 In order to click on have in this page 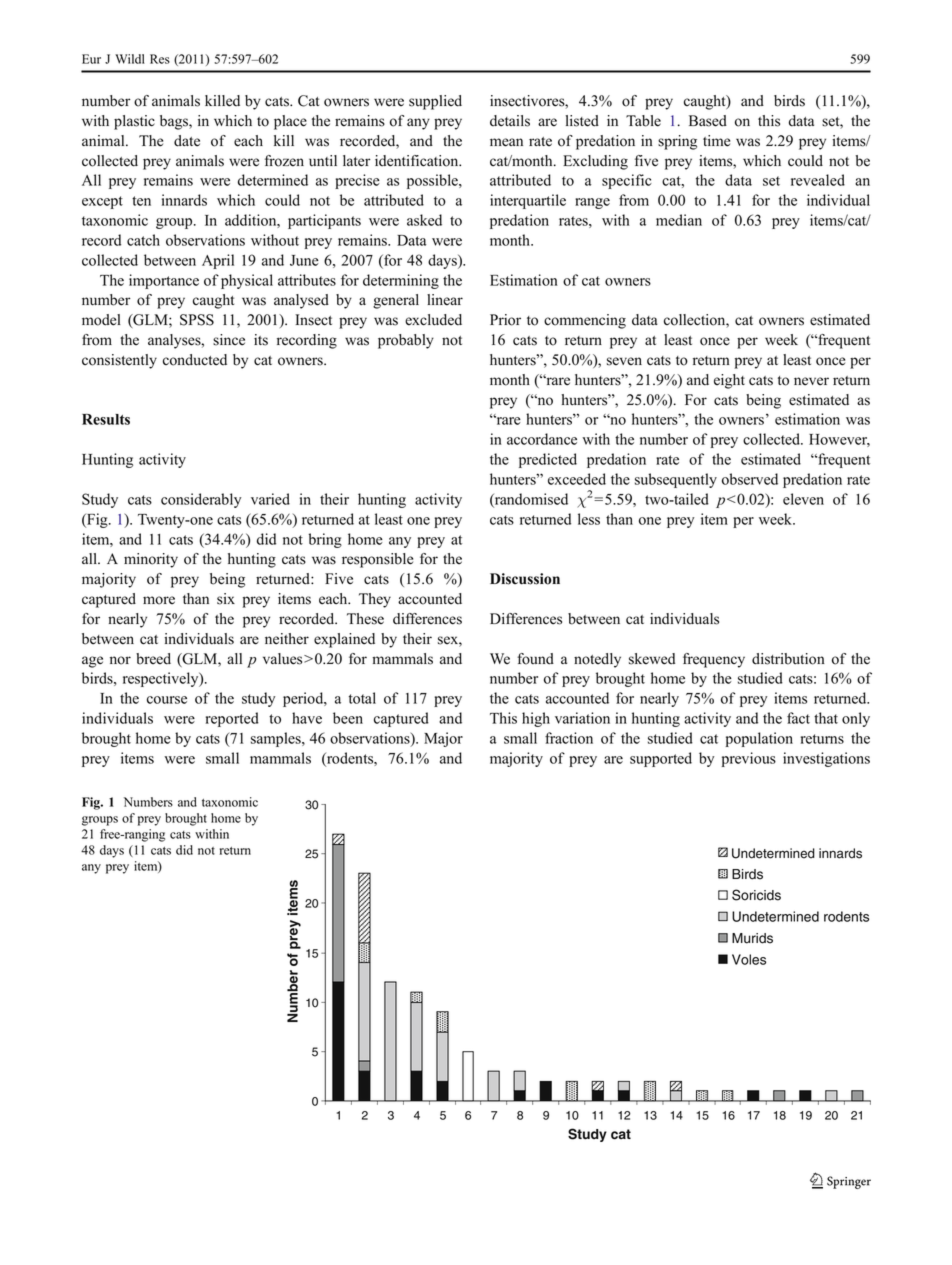, I will do `click(307, 718)`.
